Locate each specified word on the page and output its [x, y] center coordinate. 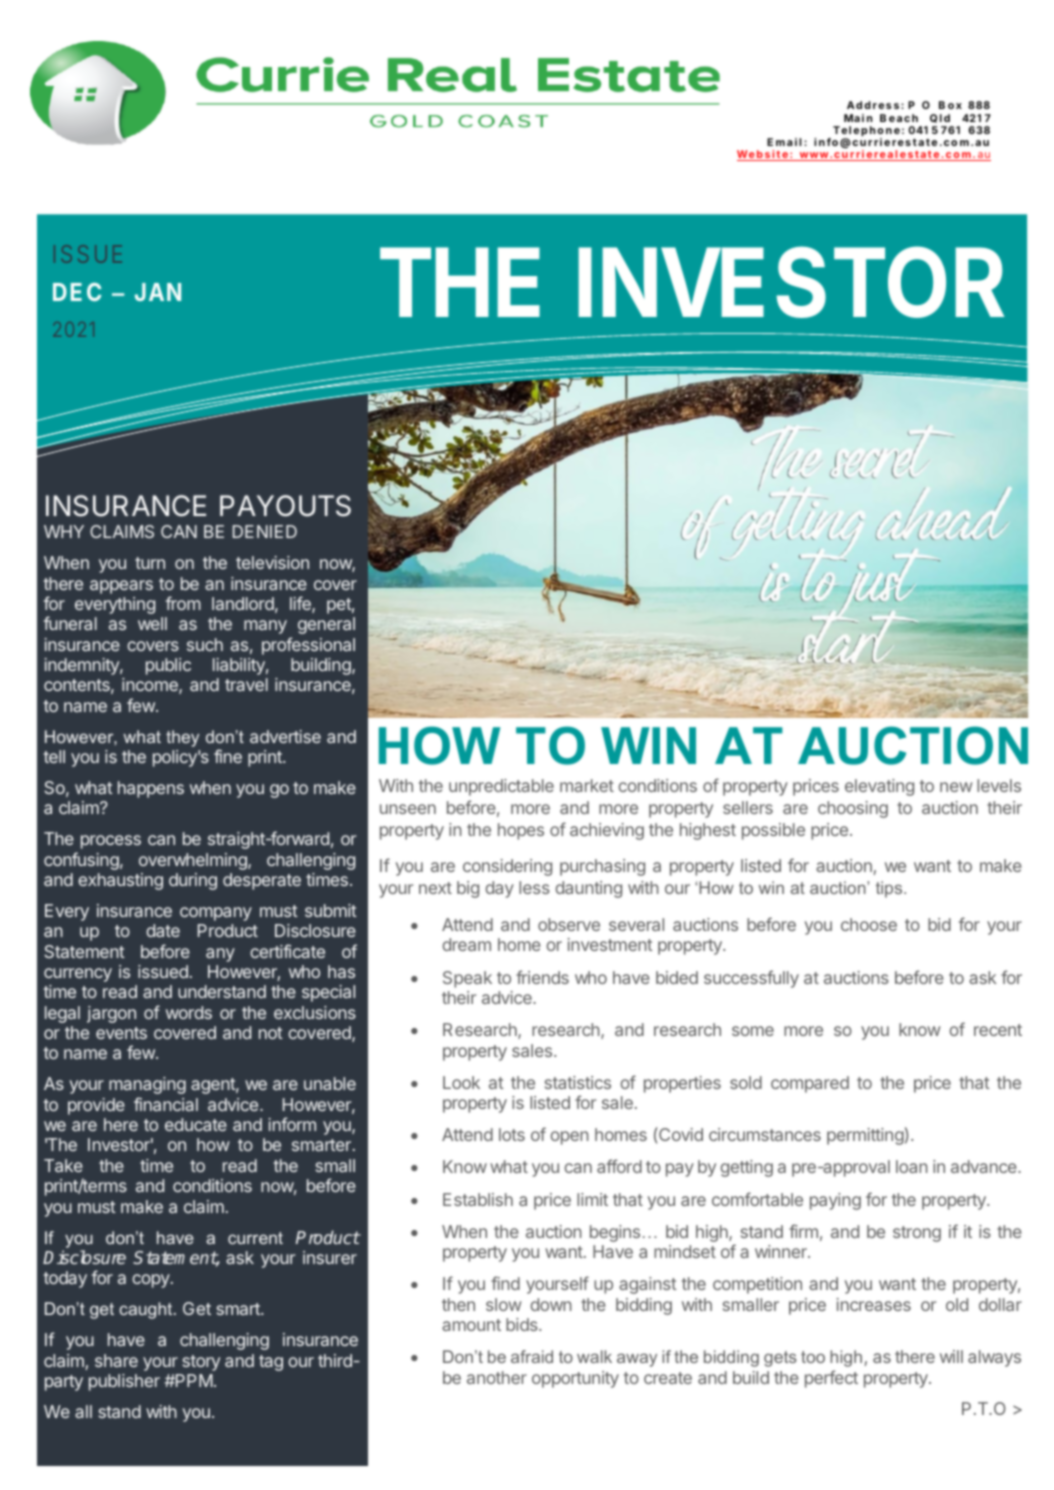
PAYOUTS [285, 506]
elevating [879, 787]
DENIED [265, 531]
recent [998, 1030]
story [201, 1363]
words [189, 1012]
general [326, 625]
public [168, 666]
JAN [158, 292]
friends [542, 977]
